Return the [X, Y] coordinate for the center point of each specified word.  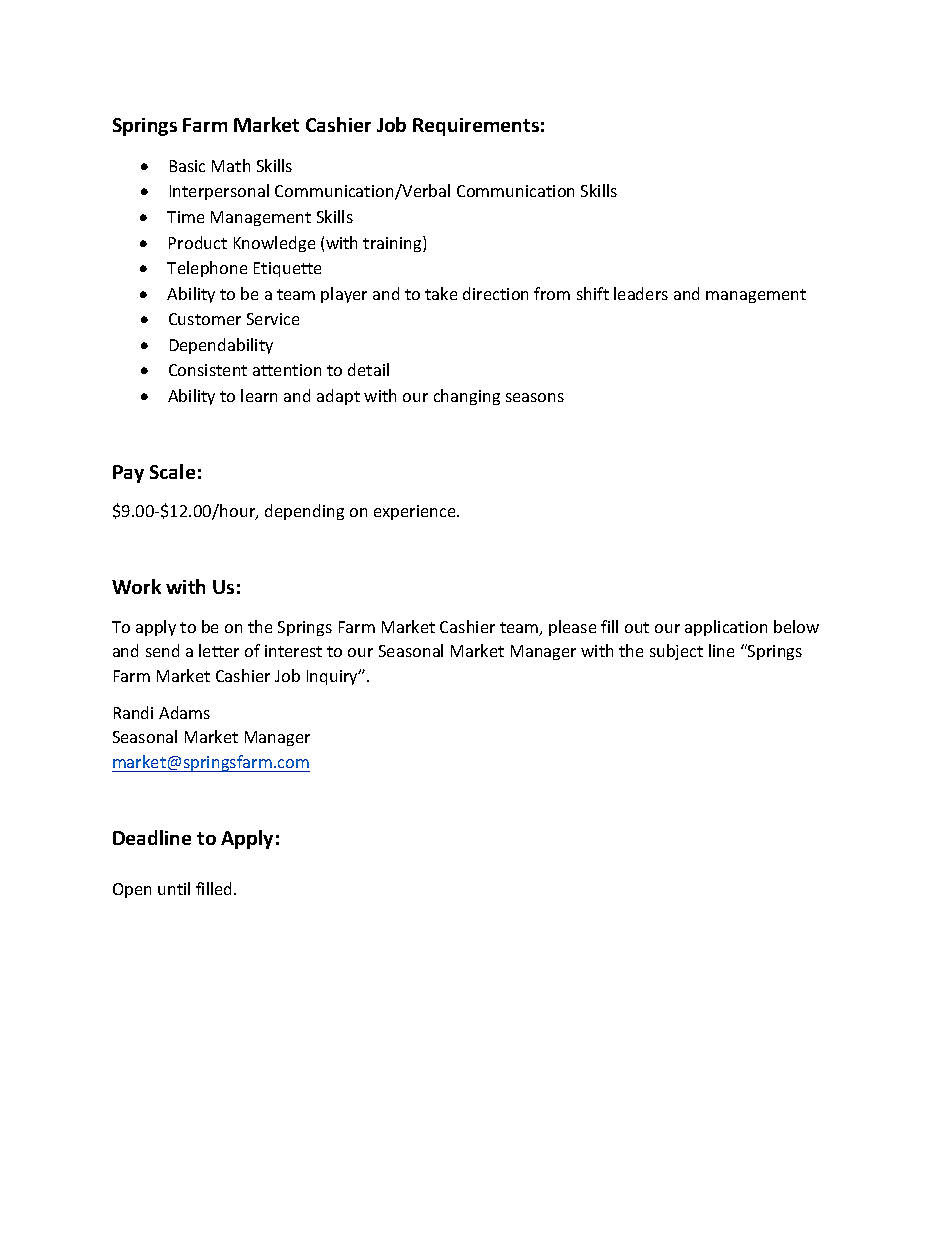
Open [132, 890]
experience [416, 512]
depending [304, 512]
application [726, 628]
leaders [641, 293]
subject [676, 652]
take [441, 293]
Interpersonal [219, 192]
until [174, 888]
